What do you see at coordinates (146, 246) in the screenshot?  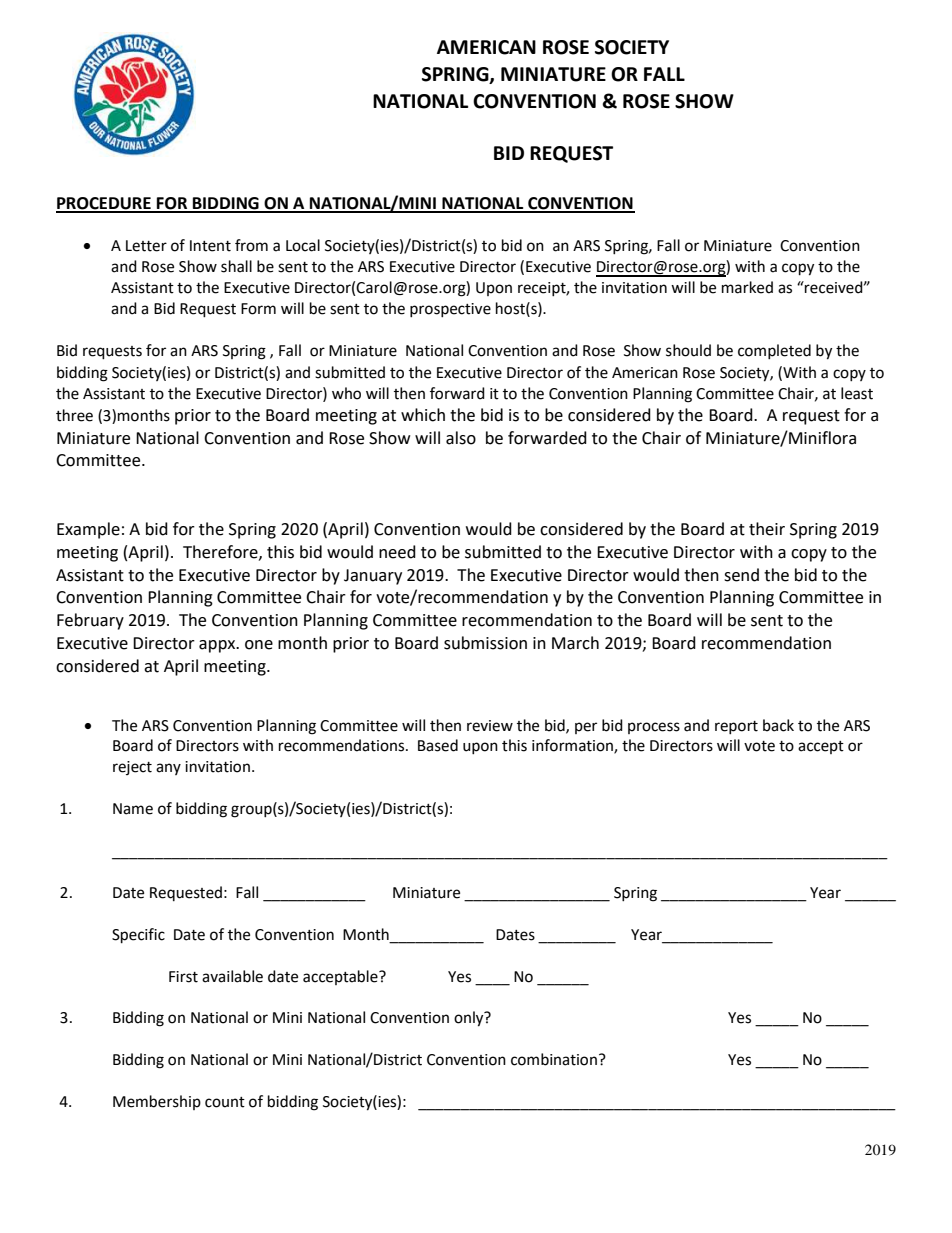 I see `Letter` at bounding box center [146, 246].
